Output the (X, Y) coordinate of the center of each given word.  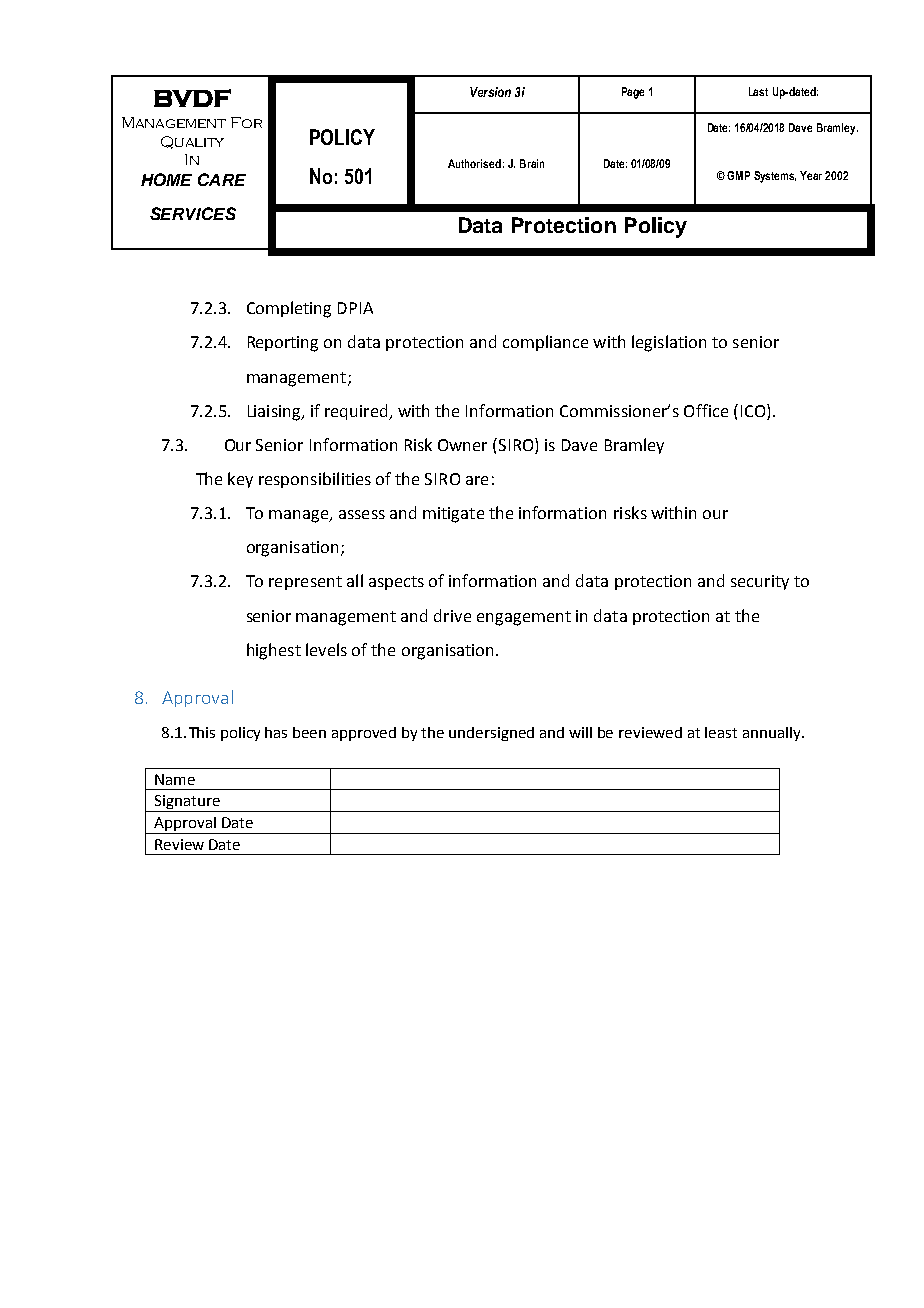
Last (758, 91)
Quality (192, 142)
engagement (524, 618)
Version (490, 92)
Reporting (283, 344)
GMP (738, 175)
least (721, 732)
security (760, 582)
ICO (754, 410)
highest (274, 651)
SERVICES (193, 213)
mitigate (453, 515)
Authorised (474, 163)
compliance (545, 343)
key (240, 480)
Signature (187, 803)
